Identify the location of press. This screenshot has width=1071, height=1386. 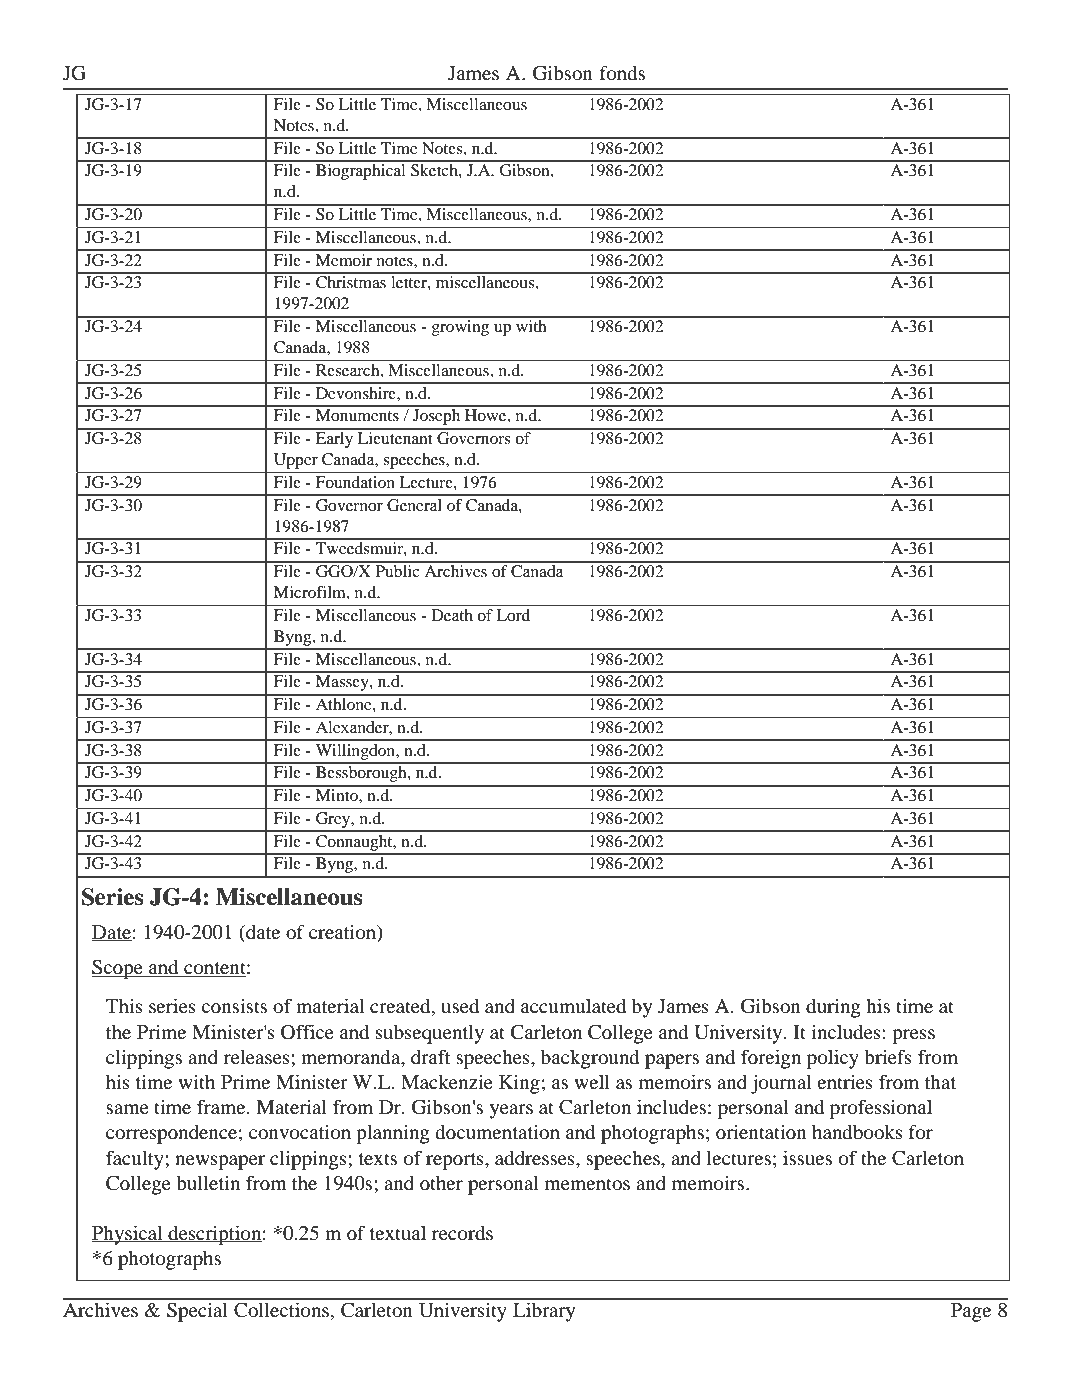
(913, 1036).
